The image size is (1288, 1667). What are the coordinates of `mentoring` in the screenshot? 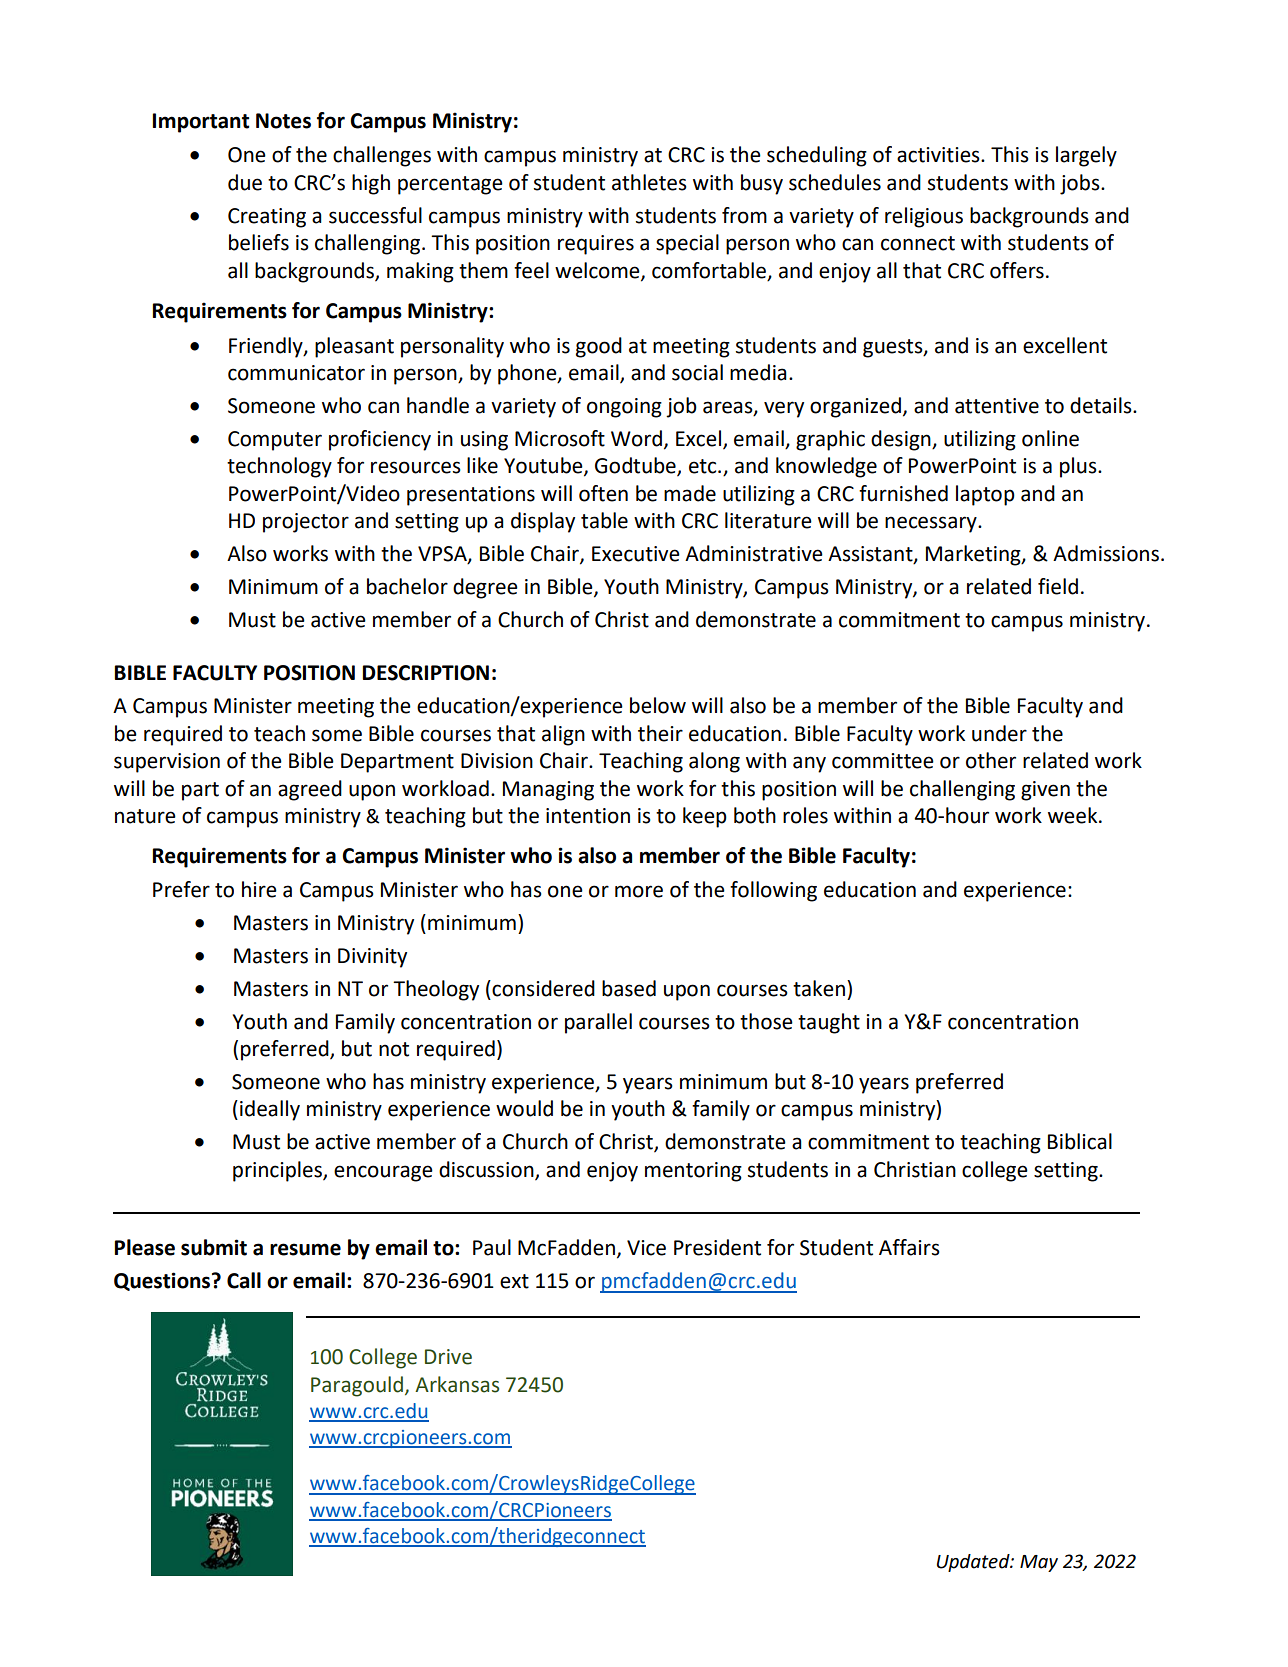 It's located at (693, 1172).
